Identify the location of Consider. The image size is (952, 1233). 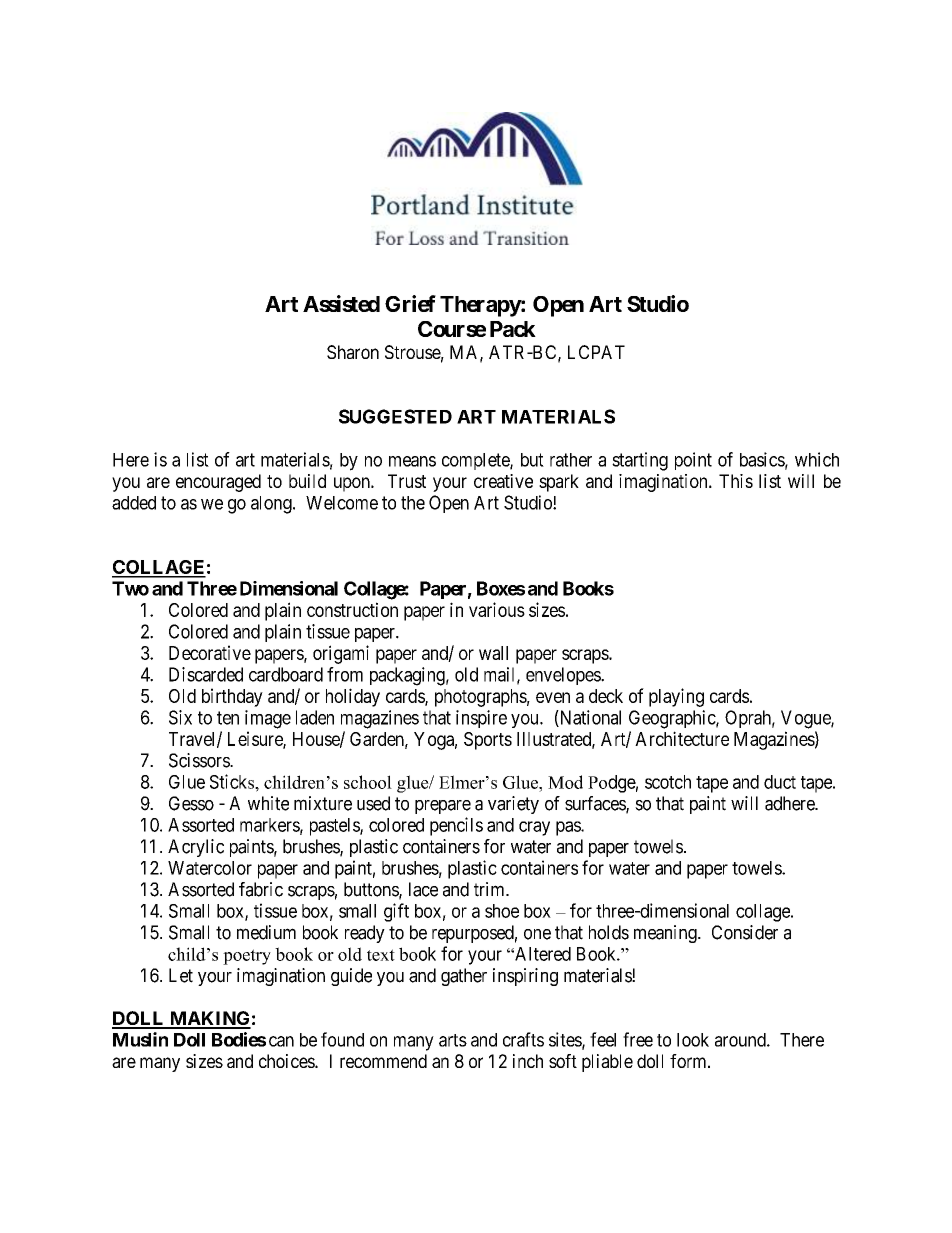
(745, 932).
